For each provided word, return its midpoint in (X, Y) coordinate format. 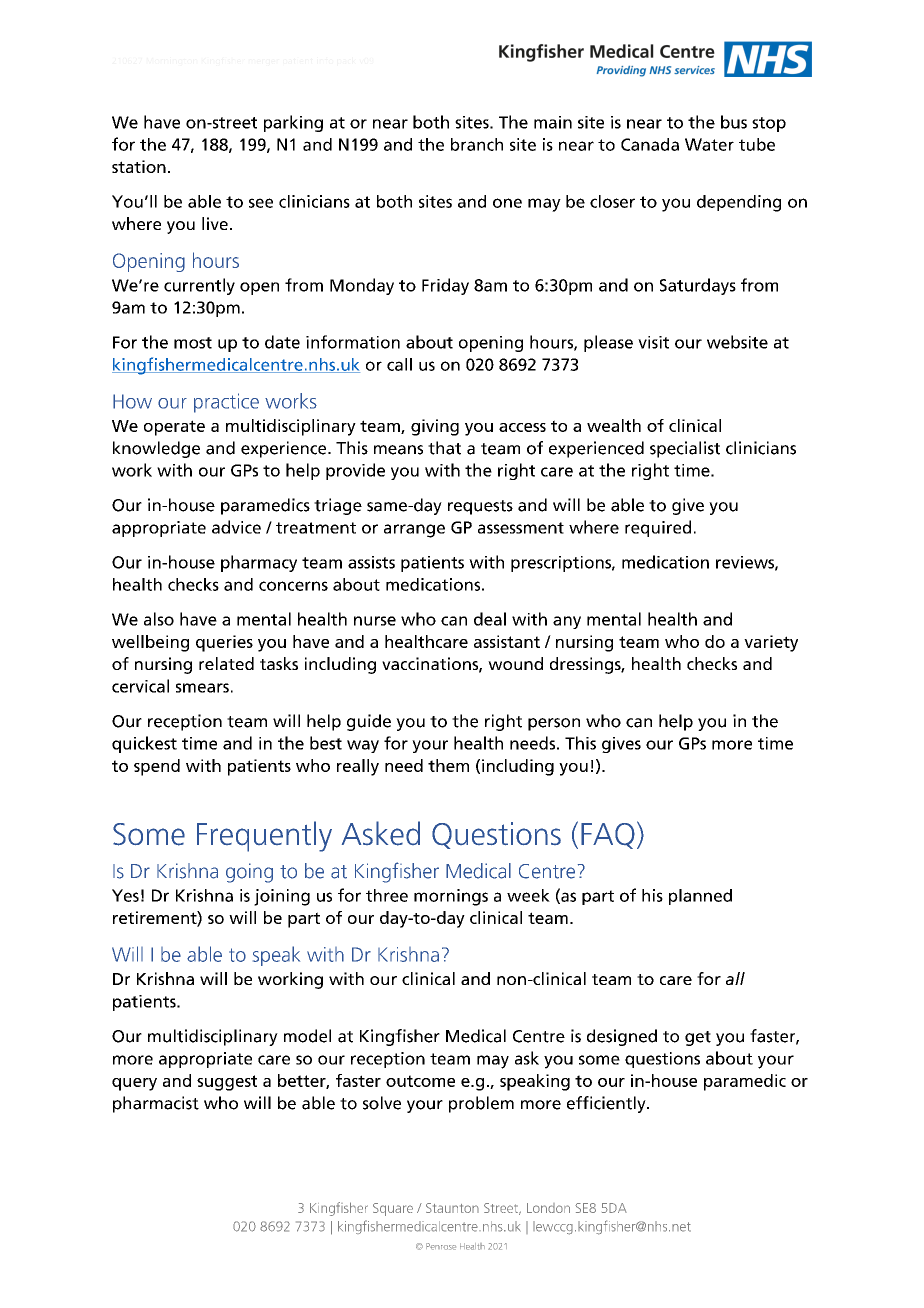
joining (282, 897)
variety (771, 643)
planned (700, 897)
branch (477, 144)
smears (202, 688)
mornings (451, 897)
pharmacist (156, 1104)
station (139, 166)
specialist (685, 449)
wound (515, 663)
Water (709, 144)
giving (435, 427)
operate (174, 428)
